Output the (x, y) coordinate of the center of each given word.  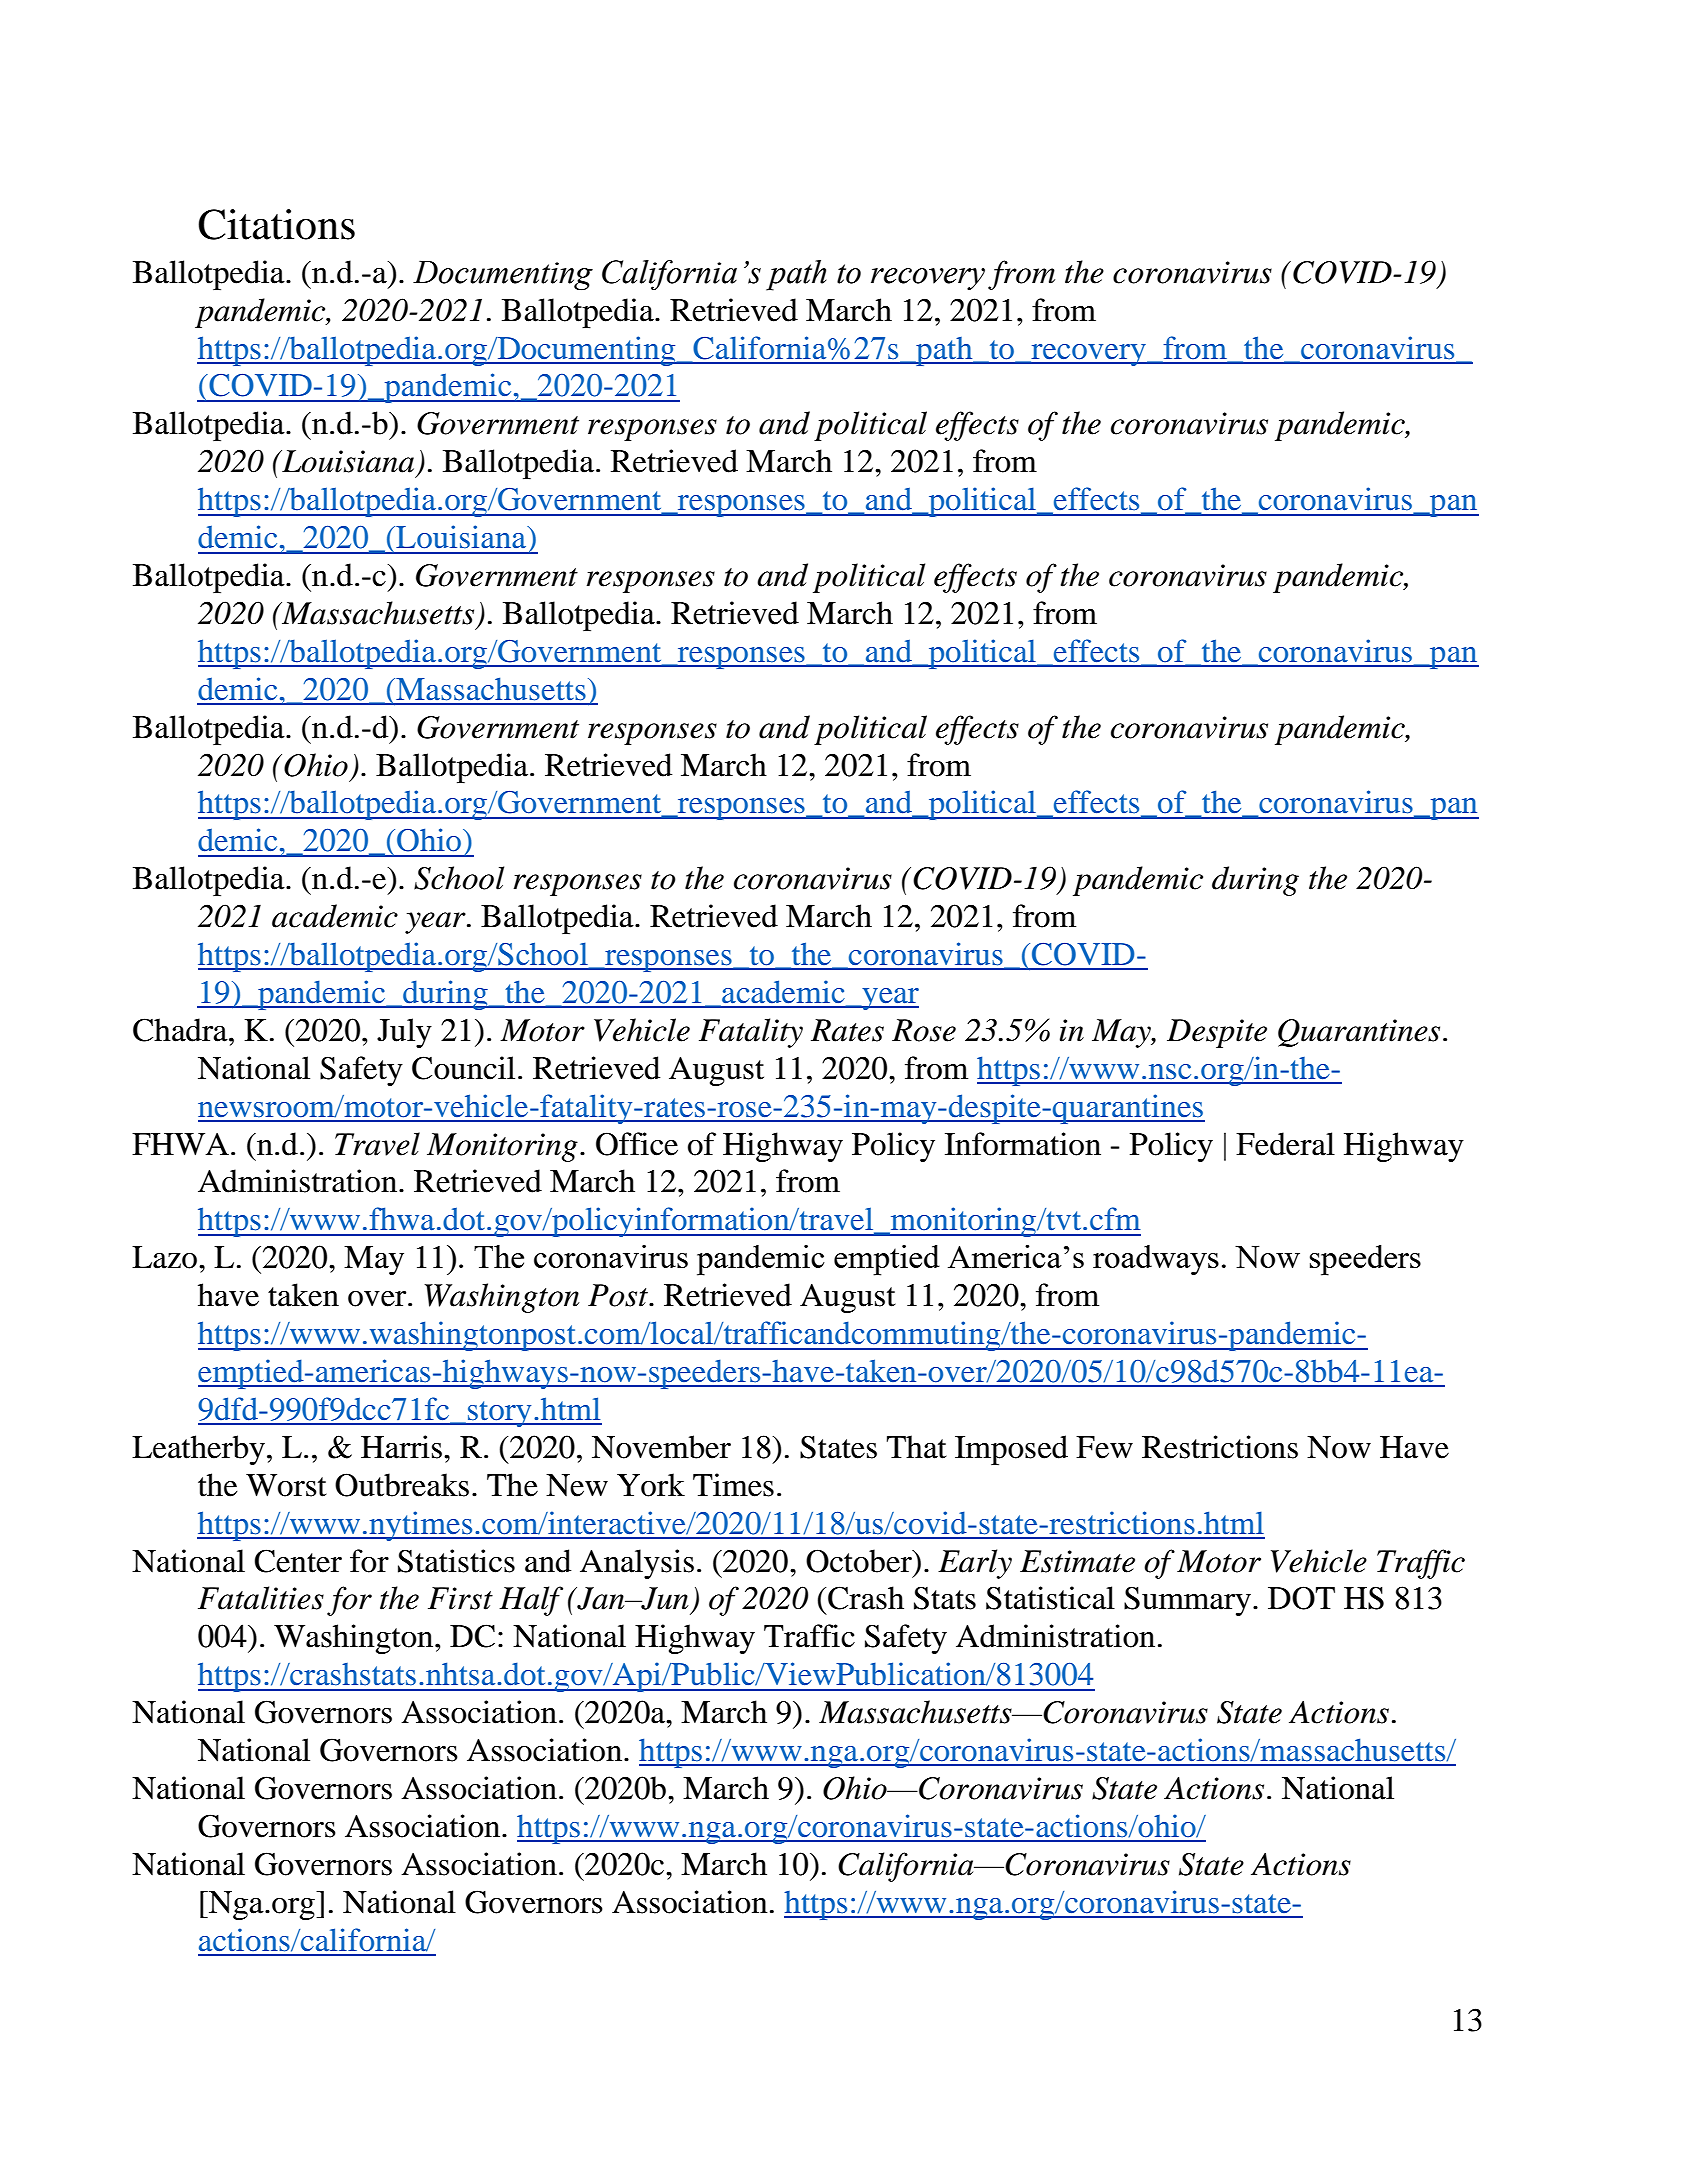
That (917, 1447)
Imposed (1011, 1450)
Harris (401, 1447)
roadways (1156, 1260)
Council (463, 1068)
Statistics (456, 1561)
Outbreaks (402, 1485)
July (404, 1033)
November (661, 1447)
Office (637, 1144)
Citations (276, 224)
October (860, 1561)
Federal (1285, 1144)
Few (1104, 1447)
